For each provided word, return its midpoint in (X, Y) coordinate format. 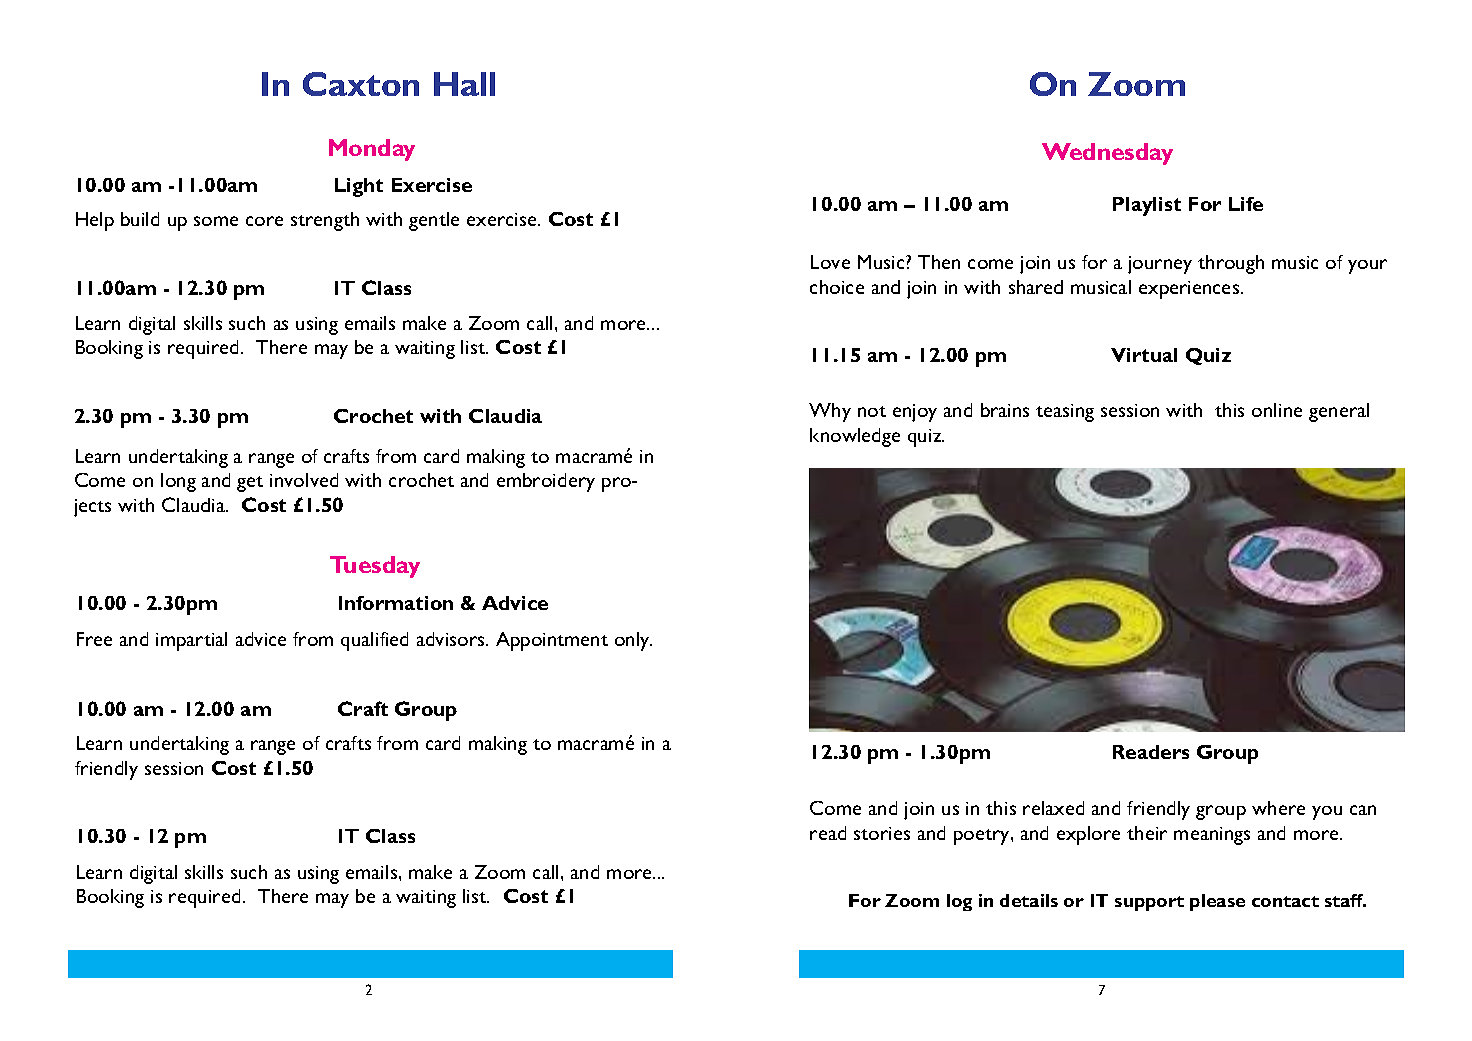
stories (882, 833)
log (959, 902)
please (1217, 902)
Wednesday (1107, 154)
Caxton (361, 84)
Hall (464, 84)
